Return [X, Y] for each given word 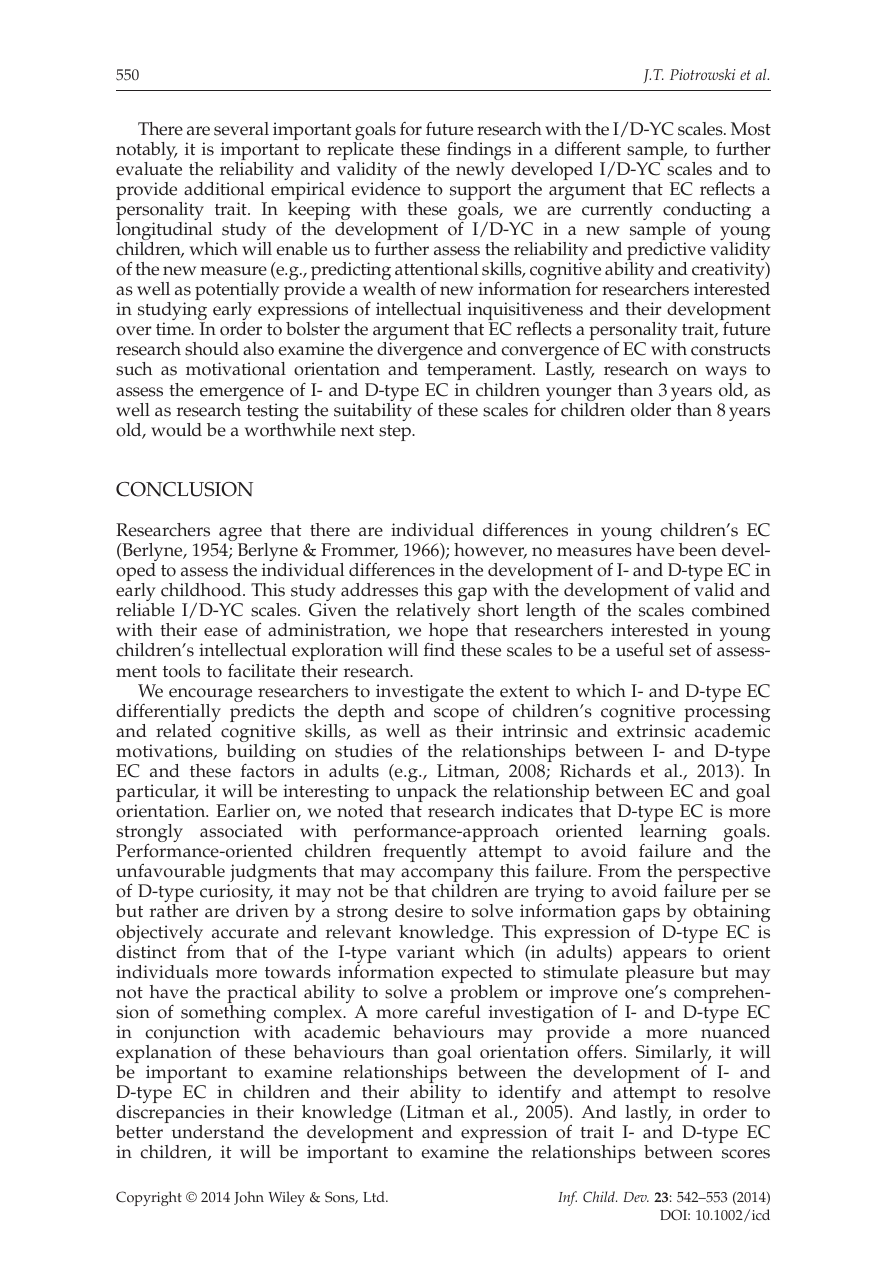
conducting [707, 212]
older [652, 408]
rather [174, 911]
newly [480, 169]
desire [419, 911]
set [680, 651]
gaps [643, 917]
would [176, 430]
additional [224, 189]
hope [448, 633]
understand [217, 1132]
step [396, 433]
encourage [210, 696]
